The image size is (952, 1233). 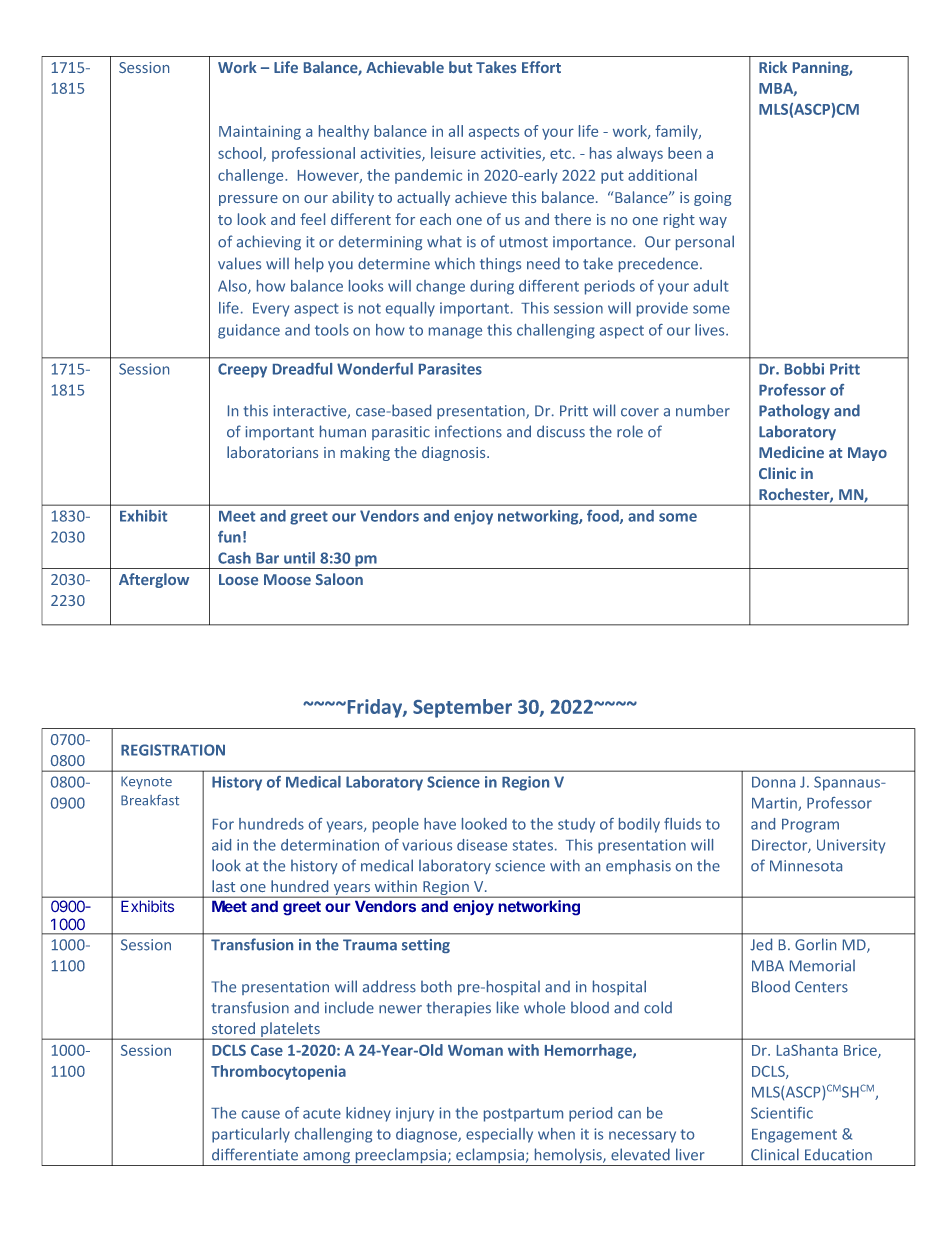 I want to click on Medicine, so click(x=791, y=452).
